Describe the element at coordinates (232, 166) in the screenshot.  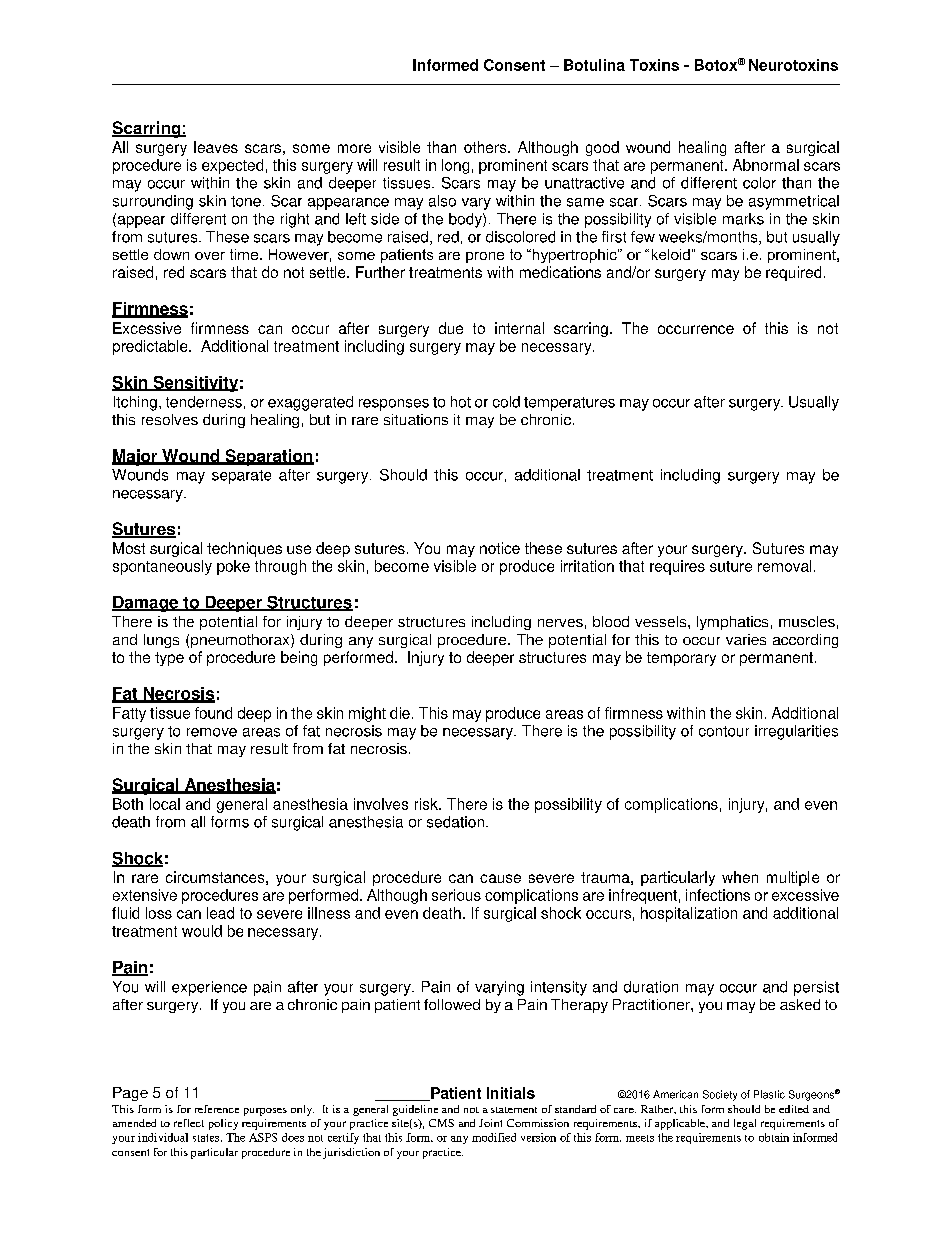
I see `expected` at that location.
